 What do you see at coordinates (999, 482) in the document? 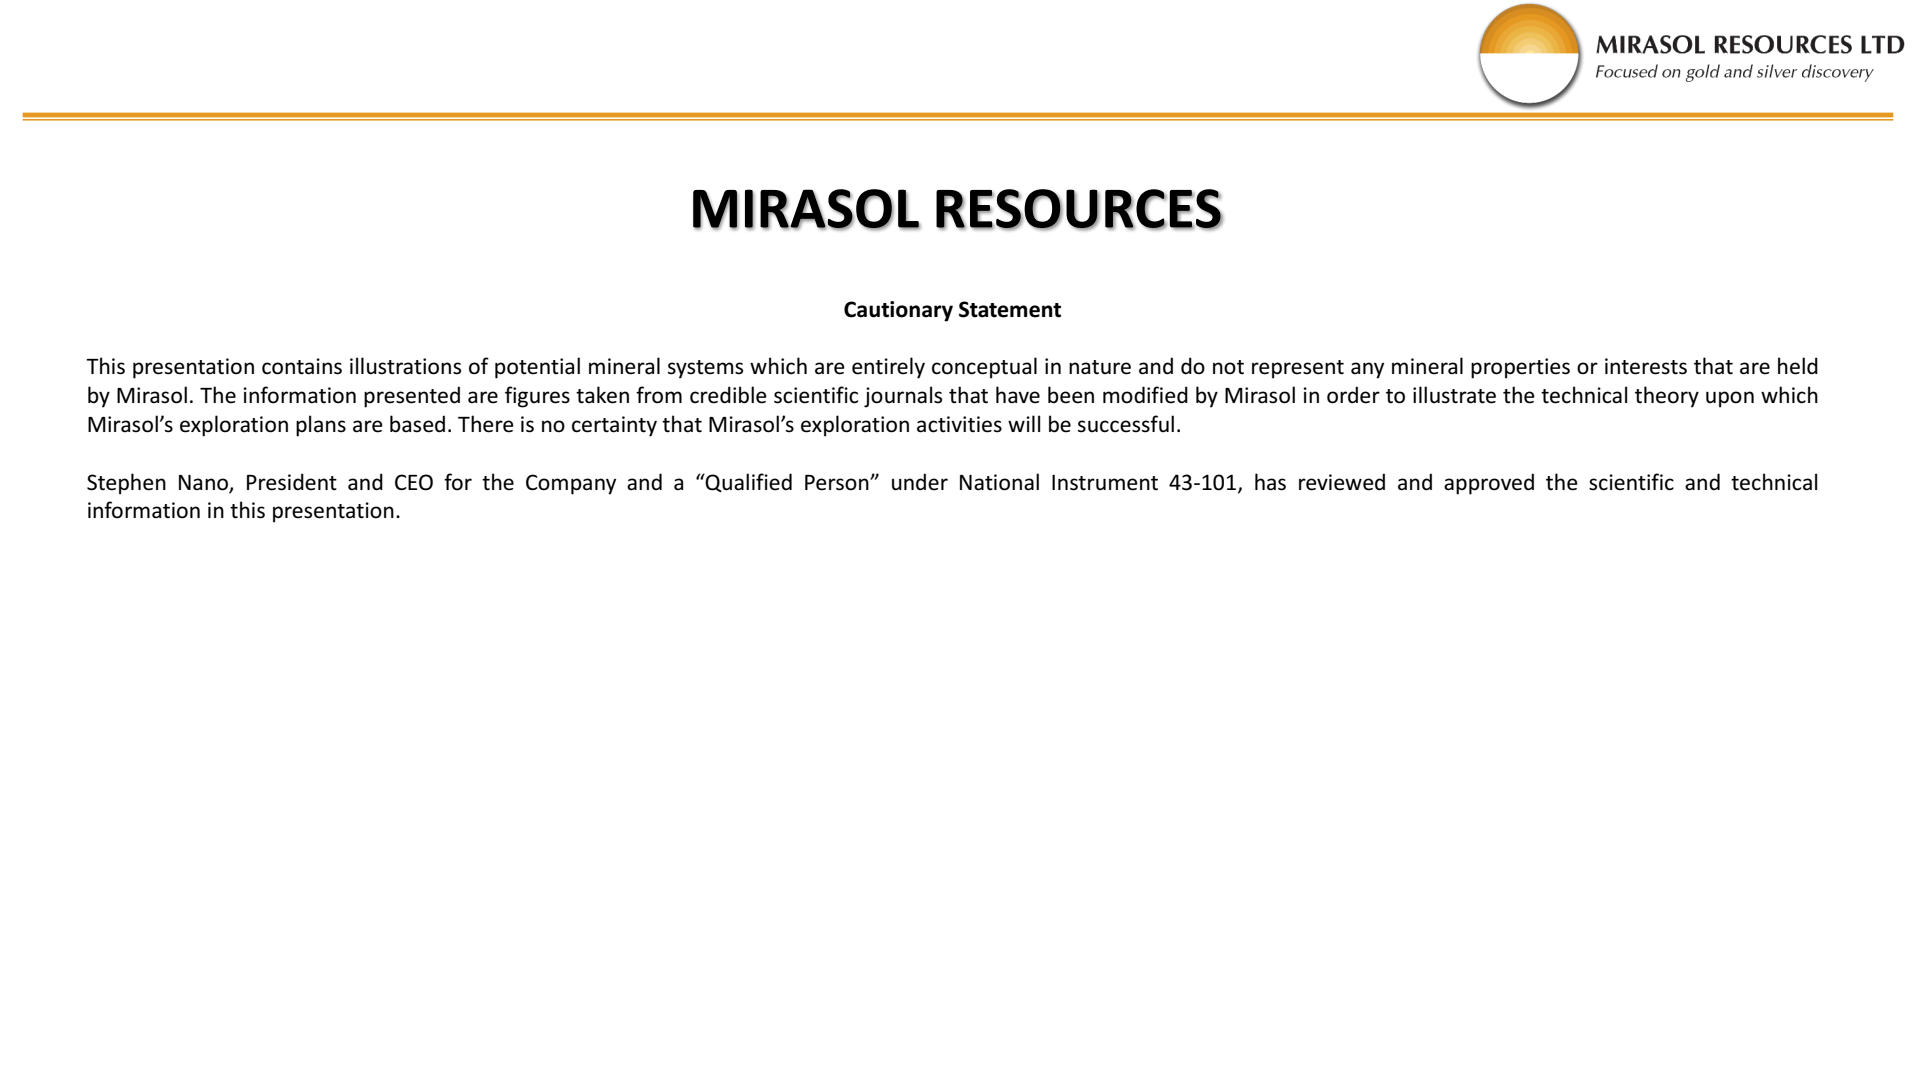
I see `National` at bounding box center [999, 482].
